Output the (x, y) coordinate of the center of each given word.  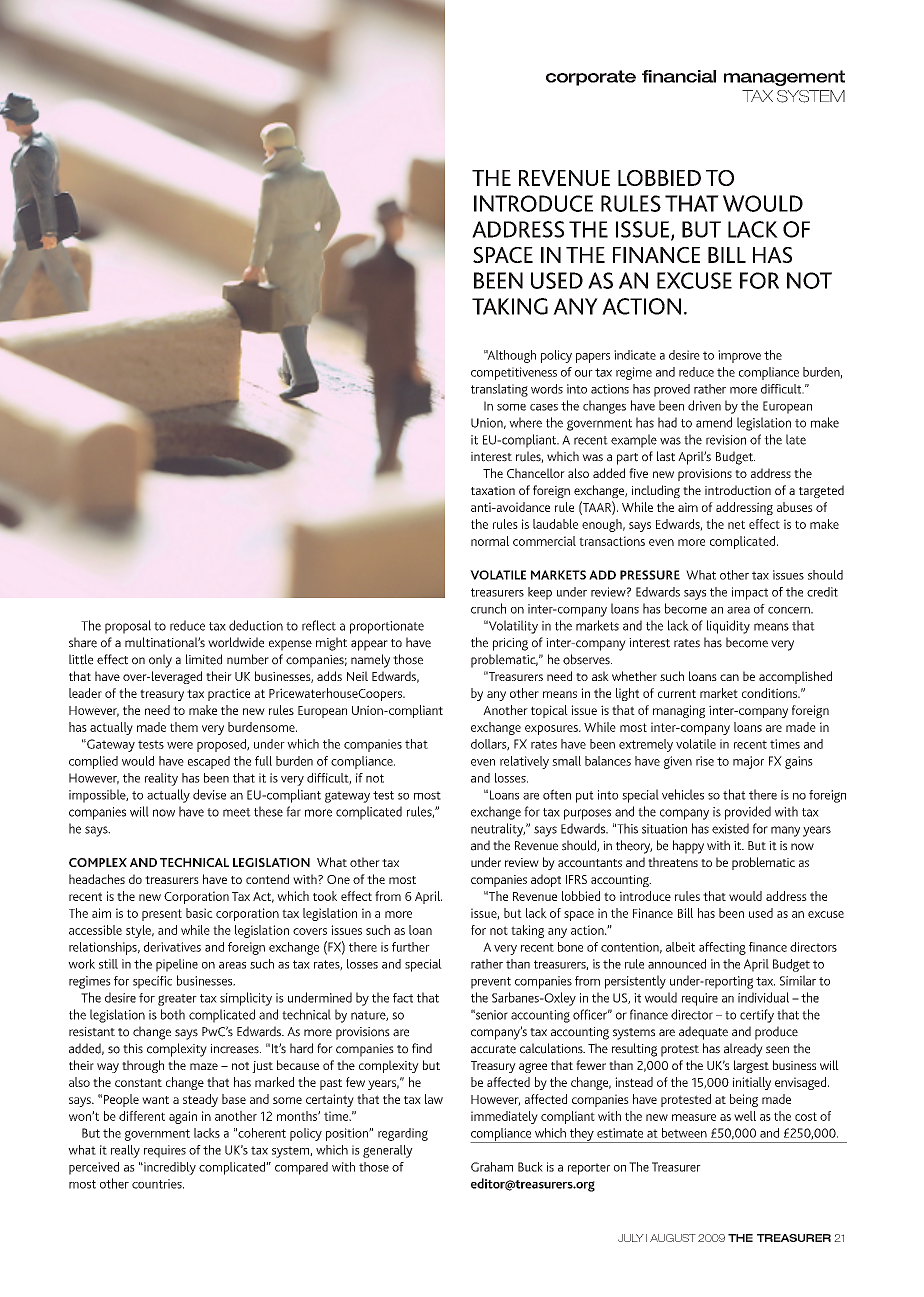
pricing (510, 644)
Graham (492, 1167)
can (729, 677)
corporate (591, 78)
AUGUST (673, 1238)
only (160, 661)
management (784, 78)
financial (679, 76)
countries (158, 1184)
